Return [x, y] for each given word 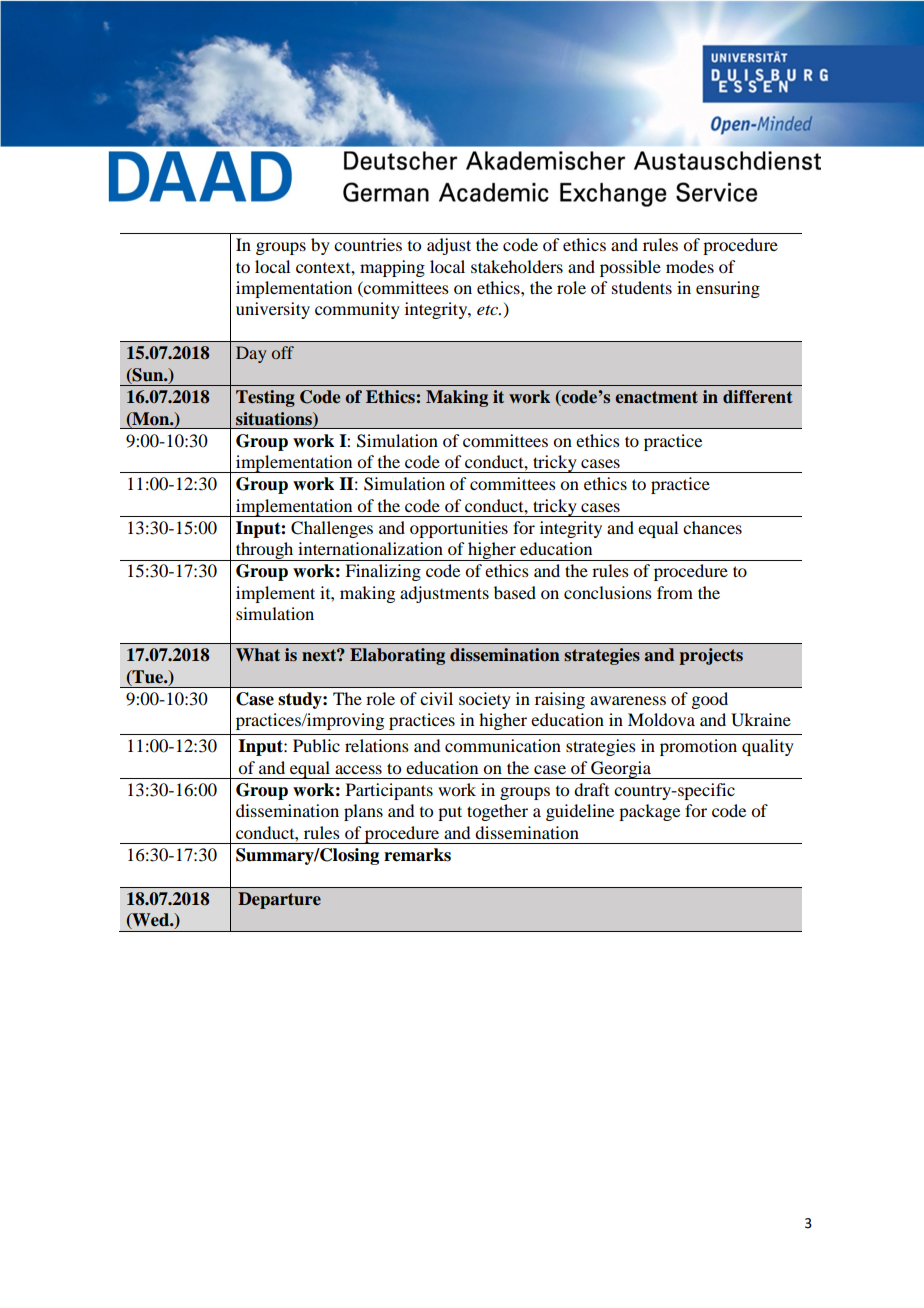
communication [503, 745]
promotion [698, 747]
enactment [656, 397]
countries [368, 244]
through [265, 551]
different [758, 397]
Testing [265, 398]
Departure [279, 900]
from [675, 592]
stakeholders [517, 266]
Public [316, 745]
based [515, 592]
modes [690, 266]
